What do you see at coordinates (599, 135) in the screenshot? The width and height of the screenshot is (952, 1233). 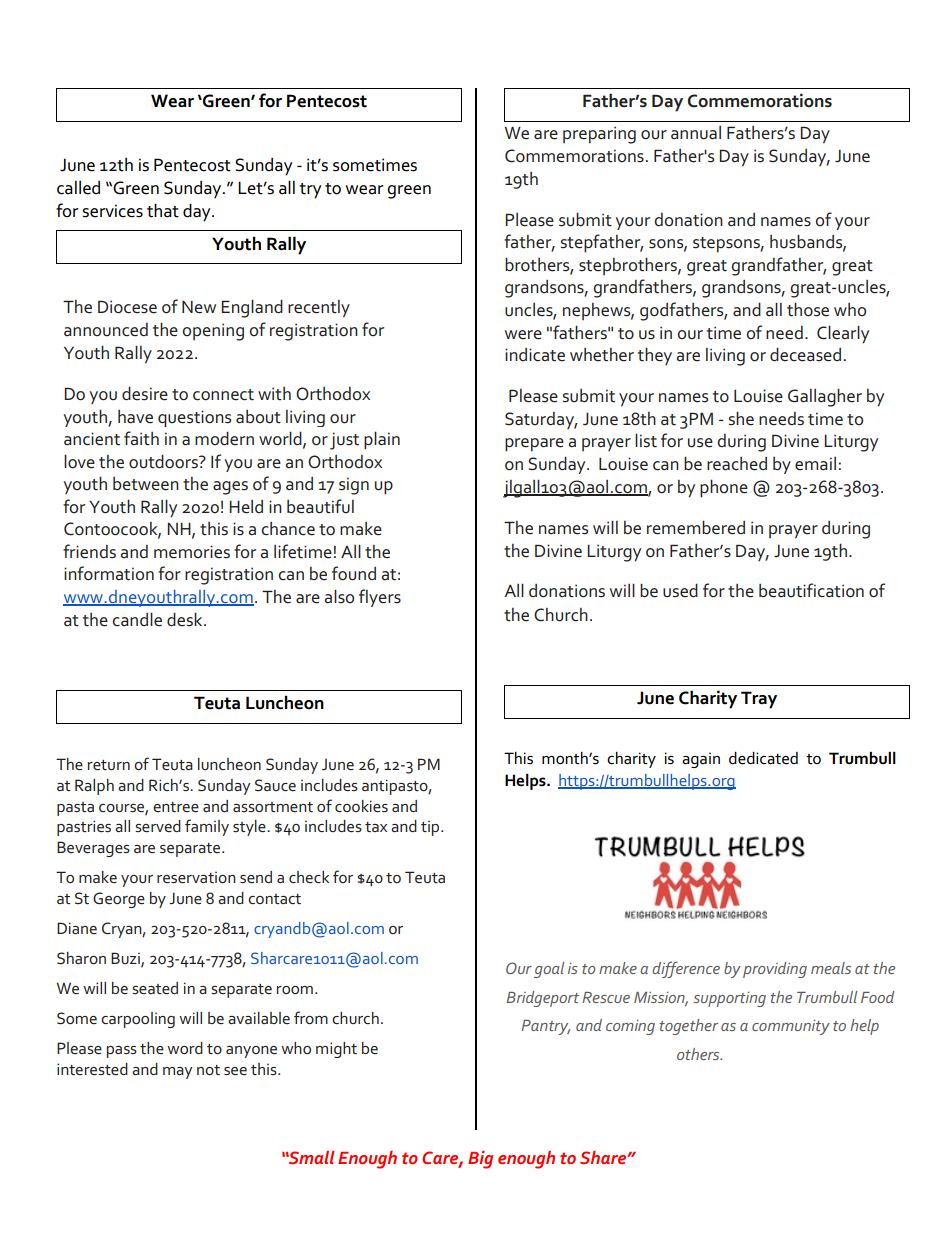 I see `preparing` at bounding box center [599, 135].
